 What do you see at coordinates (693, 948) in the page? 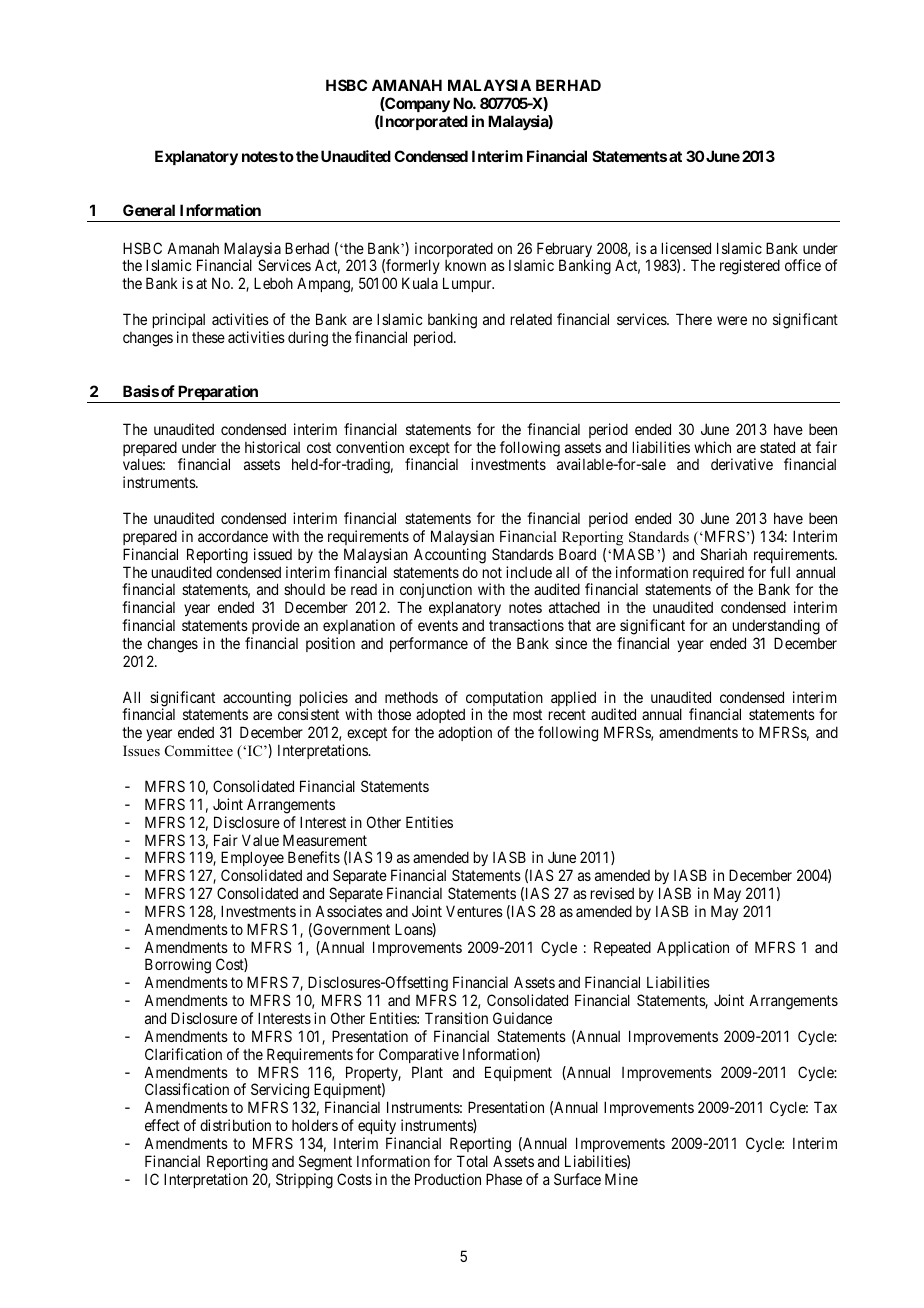
I see `Application` at bounding box center [693, 948].
